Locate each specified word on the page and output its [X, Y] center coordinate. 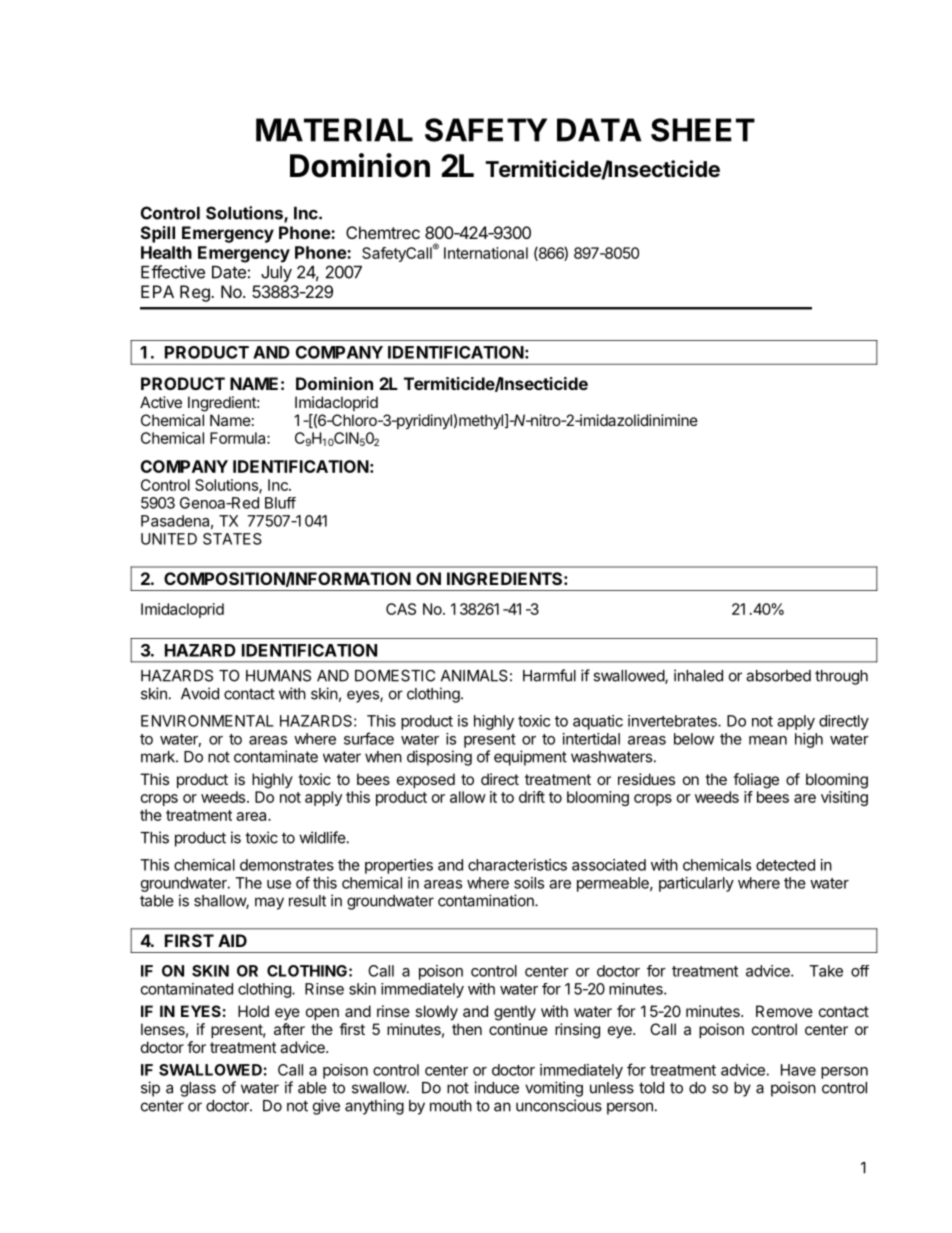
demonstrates [287, 865]
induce [496, 1087]
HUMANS [278, 676]
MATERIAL [334, 130]
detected [785, 865]
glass [198, 1089]
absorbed [778, 676]
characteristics [517, 865]
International [486, 253]
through [841, 677]
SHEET [703, 130]
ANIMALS [474, 675]
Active [161, 402]
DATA [599, 130]
